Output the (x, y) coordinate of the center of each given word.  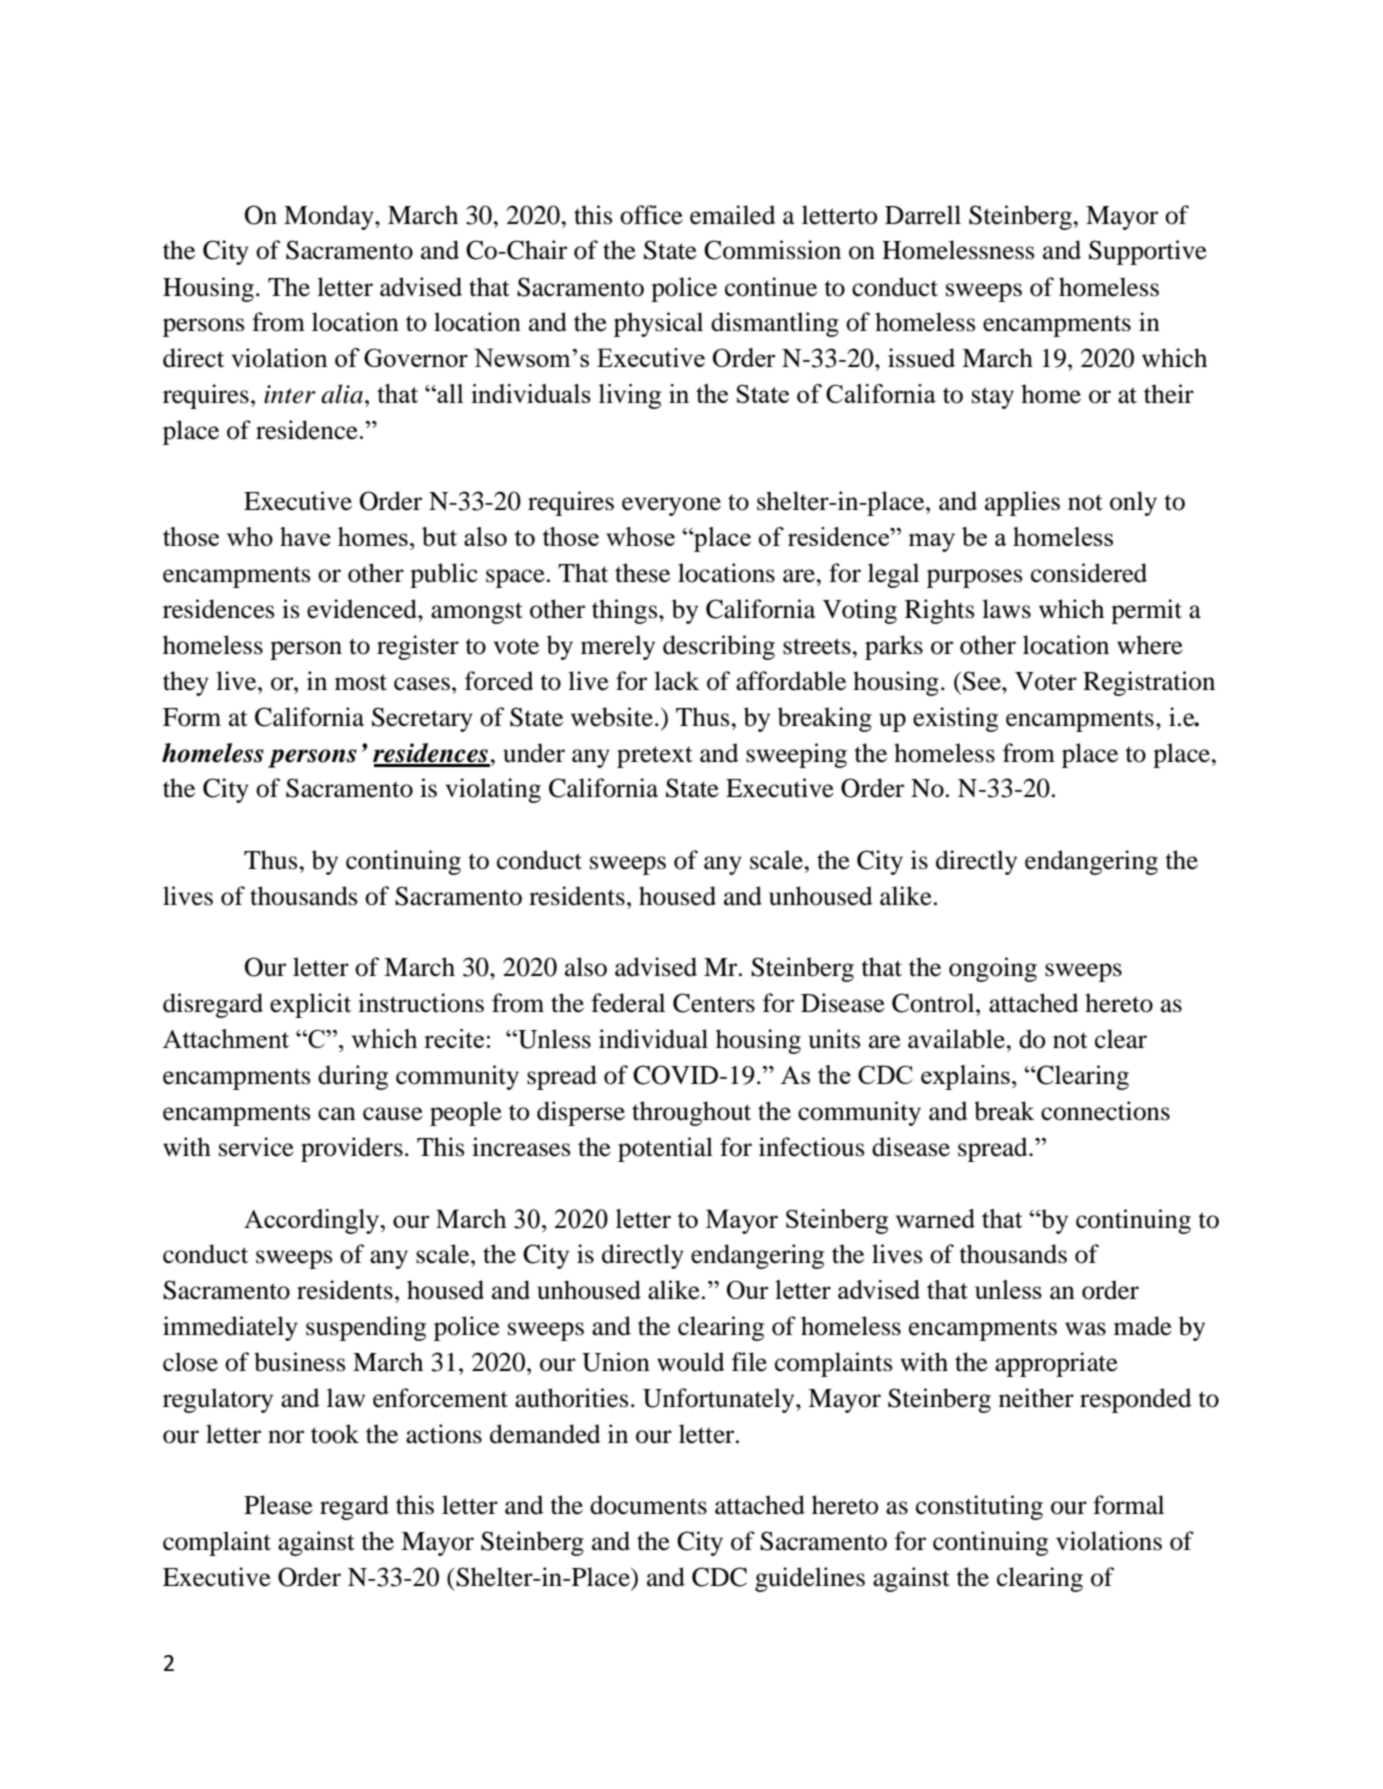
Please (278, 1505)
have (305, 536)
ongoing (993, 969)
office (651, 215)
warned (935, 1218)
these (642, 573)
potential (665, 1149)
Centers (714, 1003)
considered (1089, 573)
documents (648, 1505)
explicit (310, 1005)
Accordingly (313, 1221)
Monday (330, 217)
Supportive (1148, 252)
